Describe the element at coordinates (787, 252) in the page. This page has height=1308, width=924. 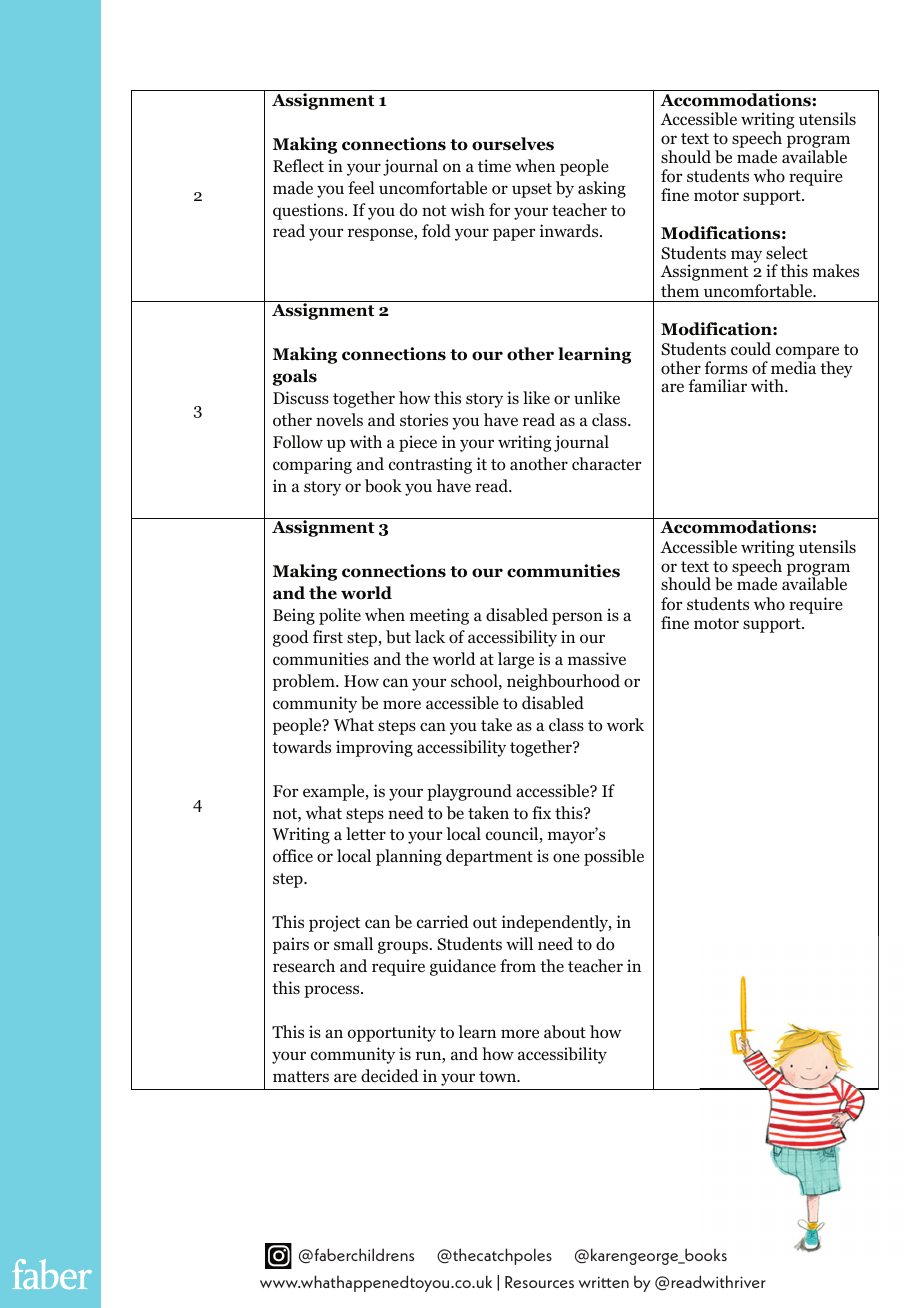
I see `select` at that location.
